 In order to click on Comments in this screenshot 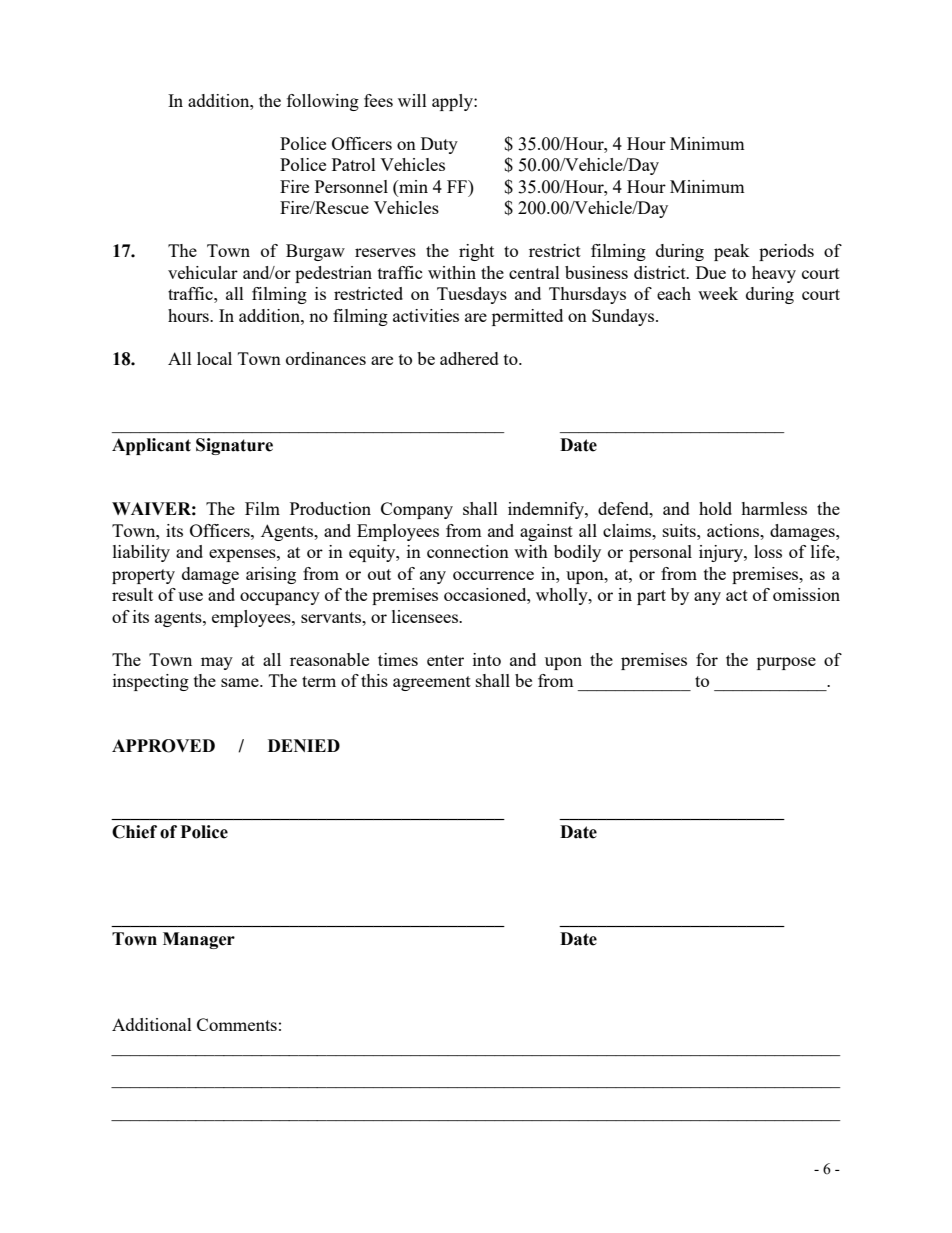, I will do `click(237, 1024)`.
